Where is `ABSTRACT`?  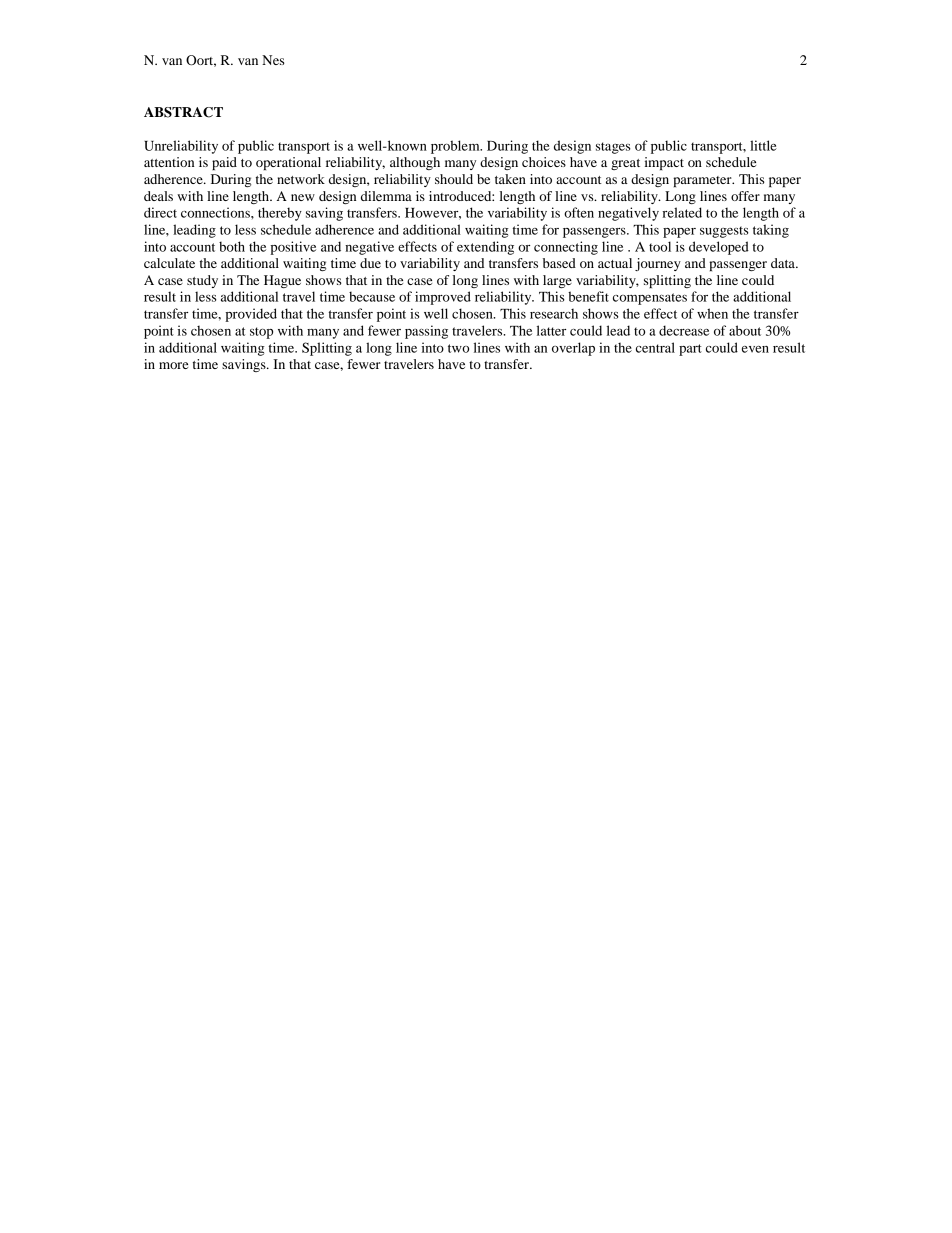 ABSTRACT is located at coordinates (183, 112).
